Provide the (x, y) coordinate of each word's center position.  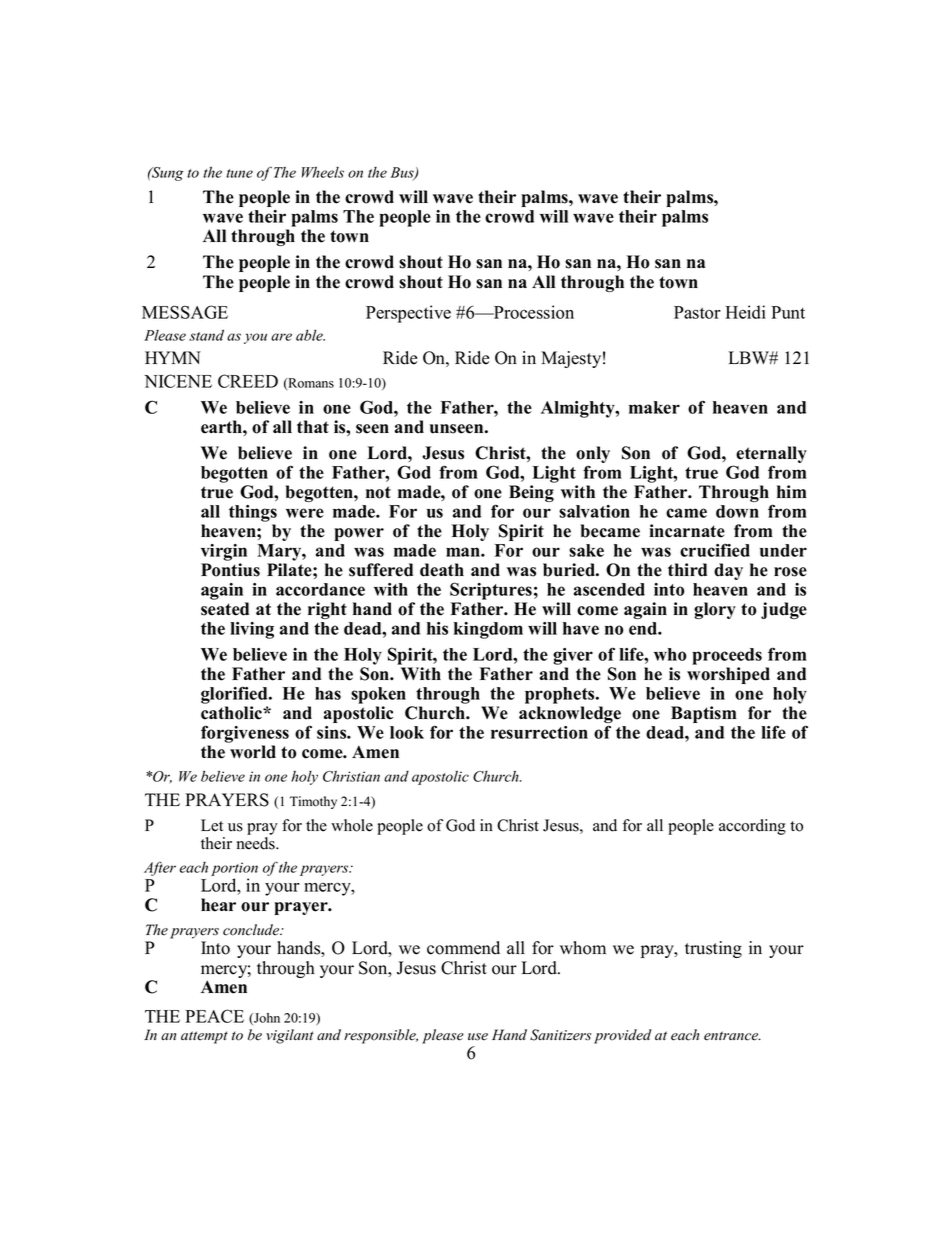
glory (715, 610)
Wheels (323, 172)
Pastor (697, 312)
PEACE (214, 1016)
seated (225, 609)
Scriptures (491, 591)
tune (239, 173)
